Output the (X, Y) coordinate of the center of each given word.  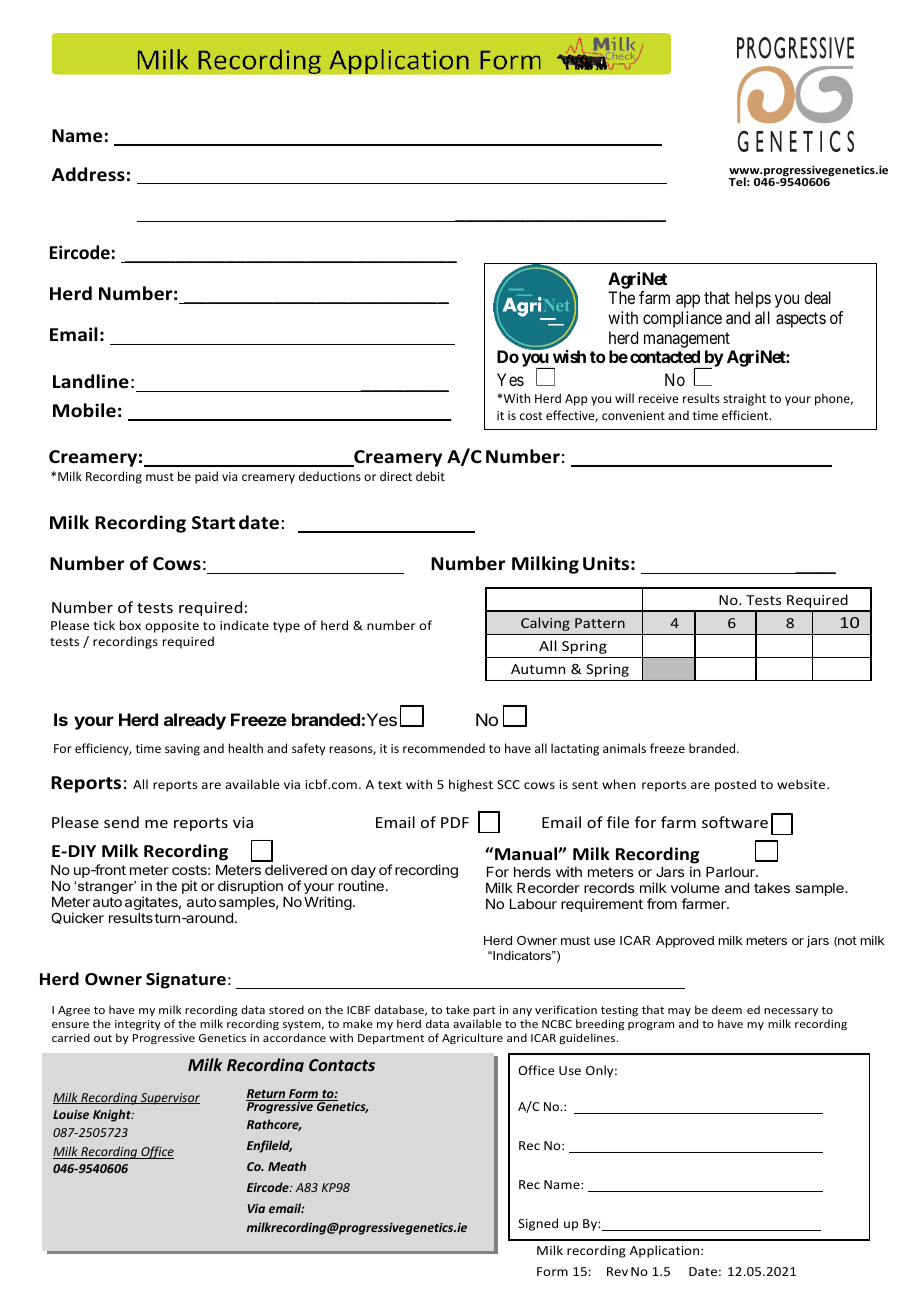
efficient (746, 415)
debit (430, 476)
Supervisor (169, 1099)
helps (753, 299)
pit (190, 887)
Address (88, 174)
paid (206, 477)
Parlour (731, 872)
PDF (455, 822)
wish (569, 356)
